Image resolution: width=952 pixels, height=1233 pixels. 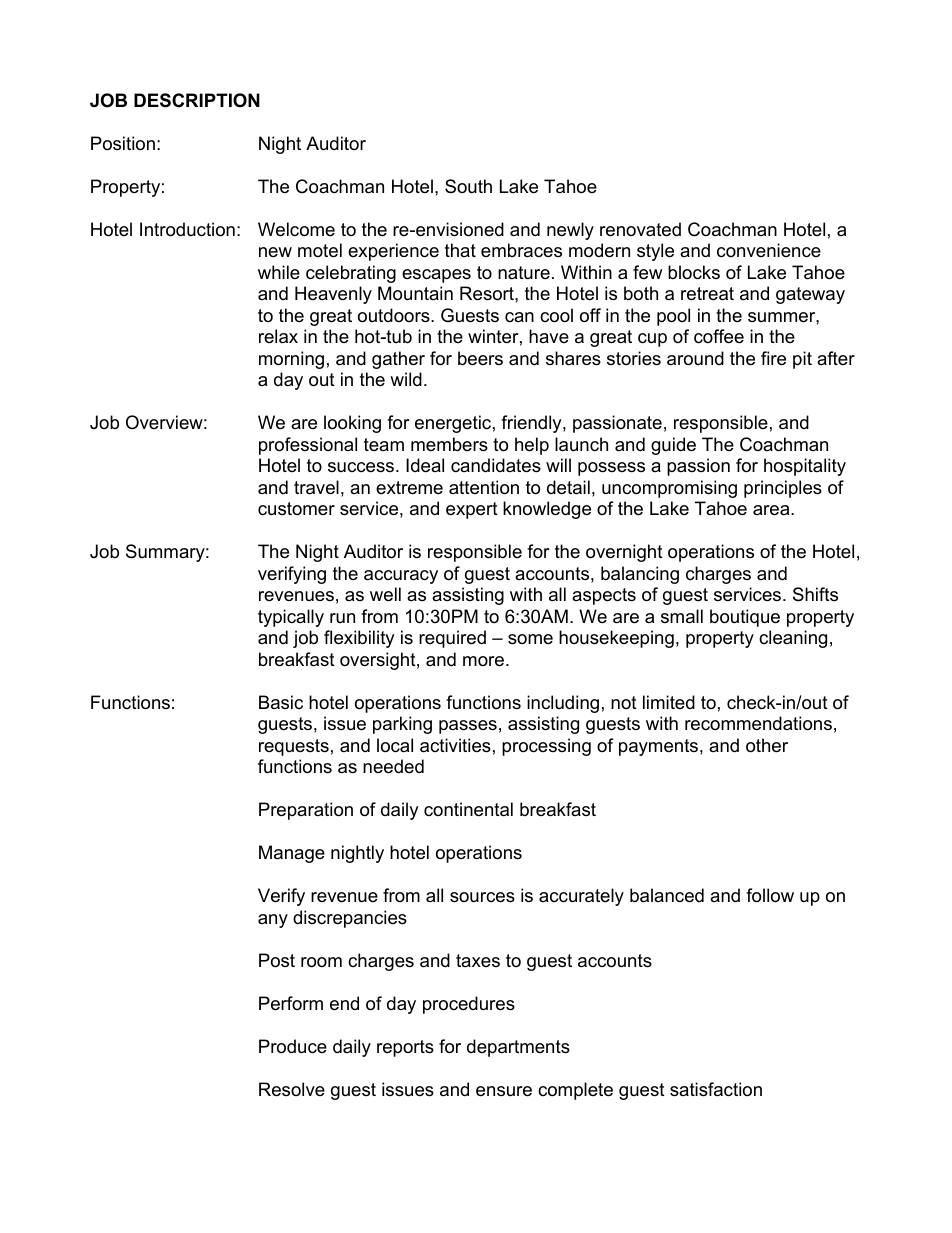 What do you see at coordinates (452, 639) in the screenshot?
I see `required` at bounding box center [452, 639].
